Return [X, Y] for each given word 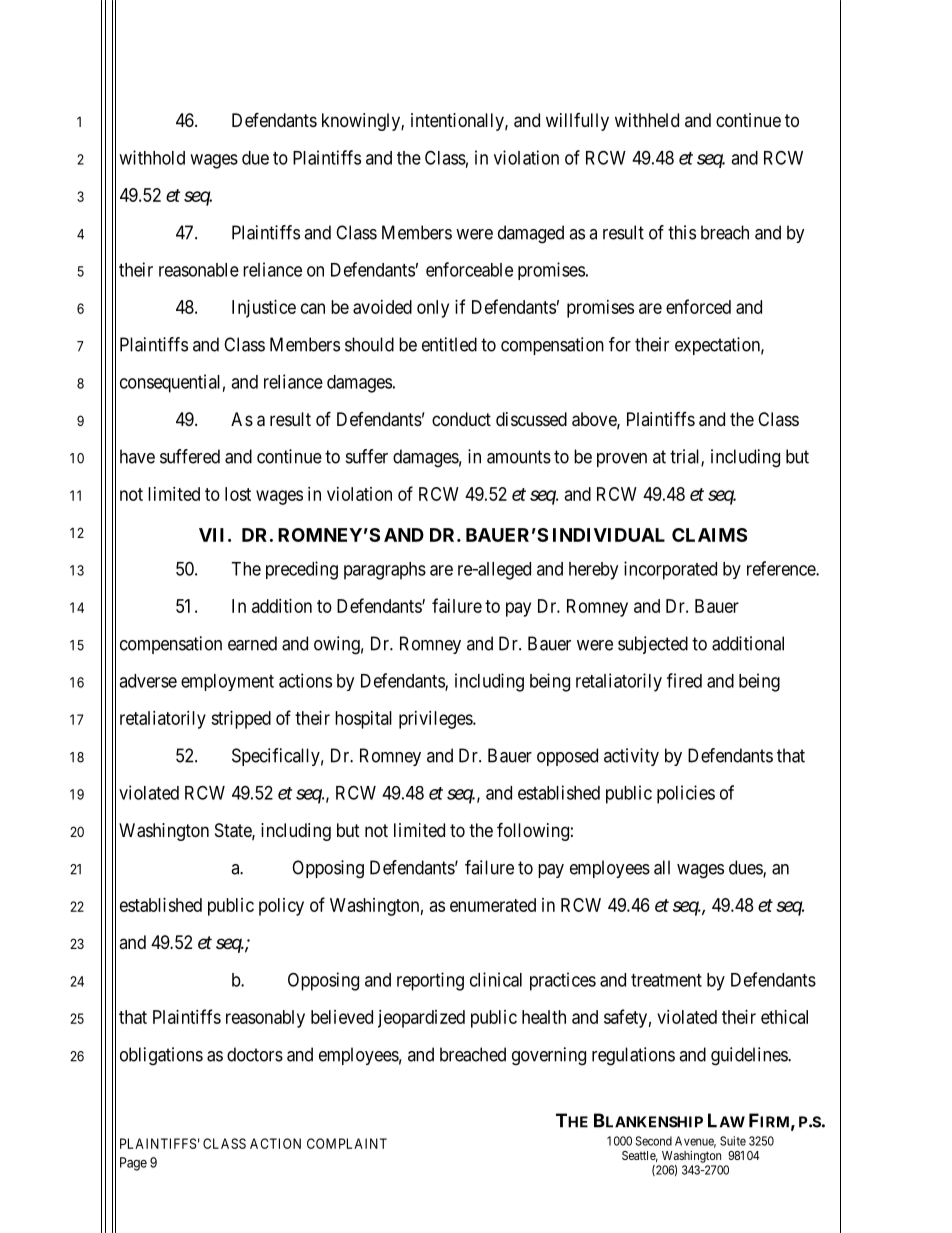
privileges [436, 720]
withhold [152, 157]
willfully [577, 122]
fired [684, 680]
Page [133, 1164]
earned [252, 643]
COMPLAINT [347, 1143]
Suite [733, 1141]
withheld [647, 120]
